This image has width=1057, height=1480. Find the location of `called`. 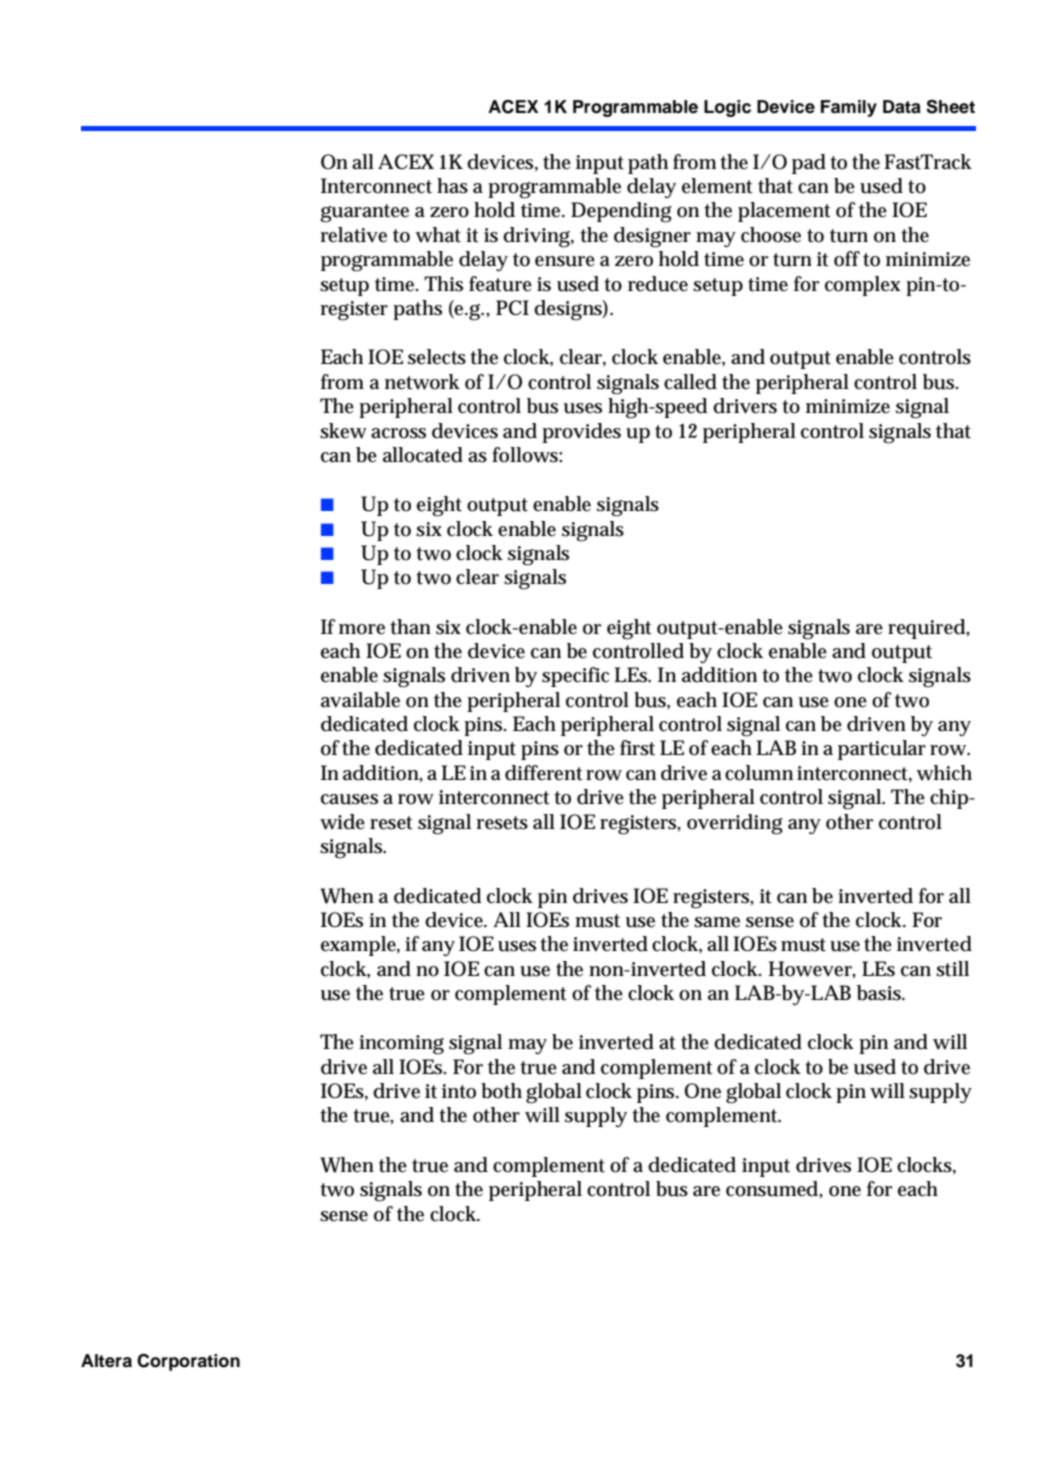

called is located at coordinates (690, 382).
